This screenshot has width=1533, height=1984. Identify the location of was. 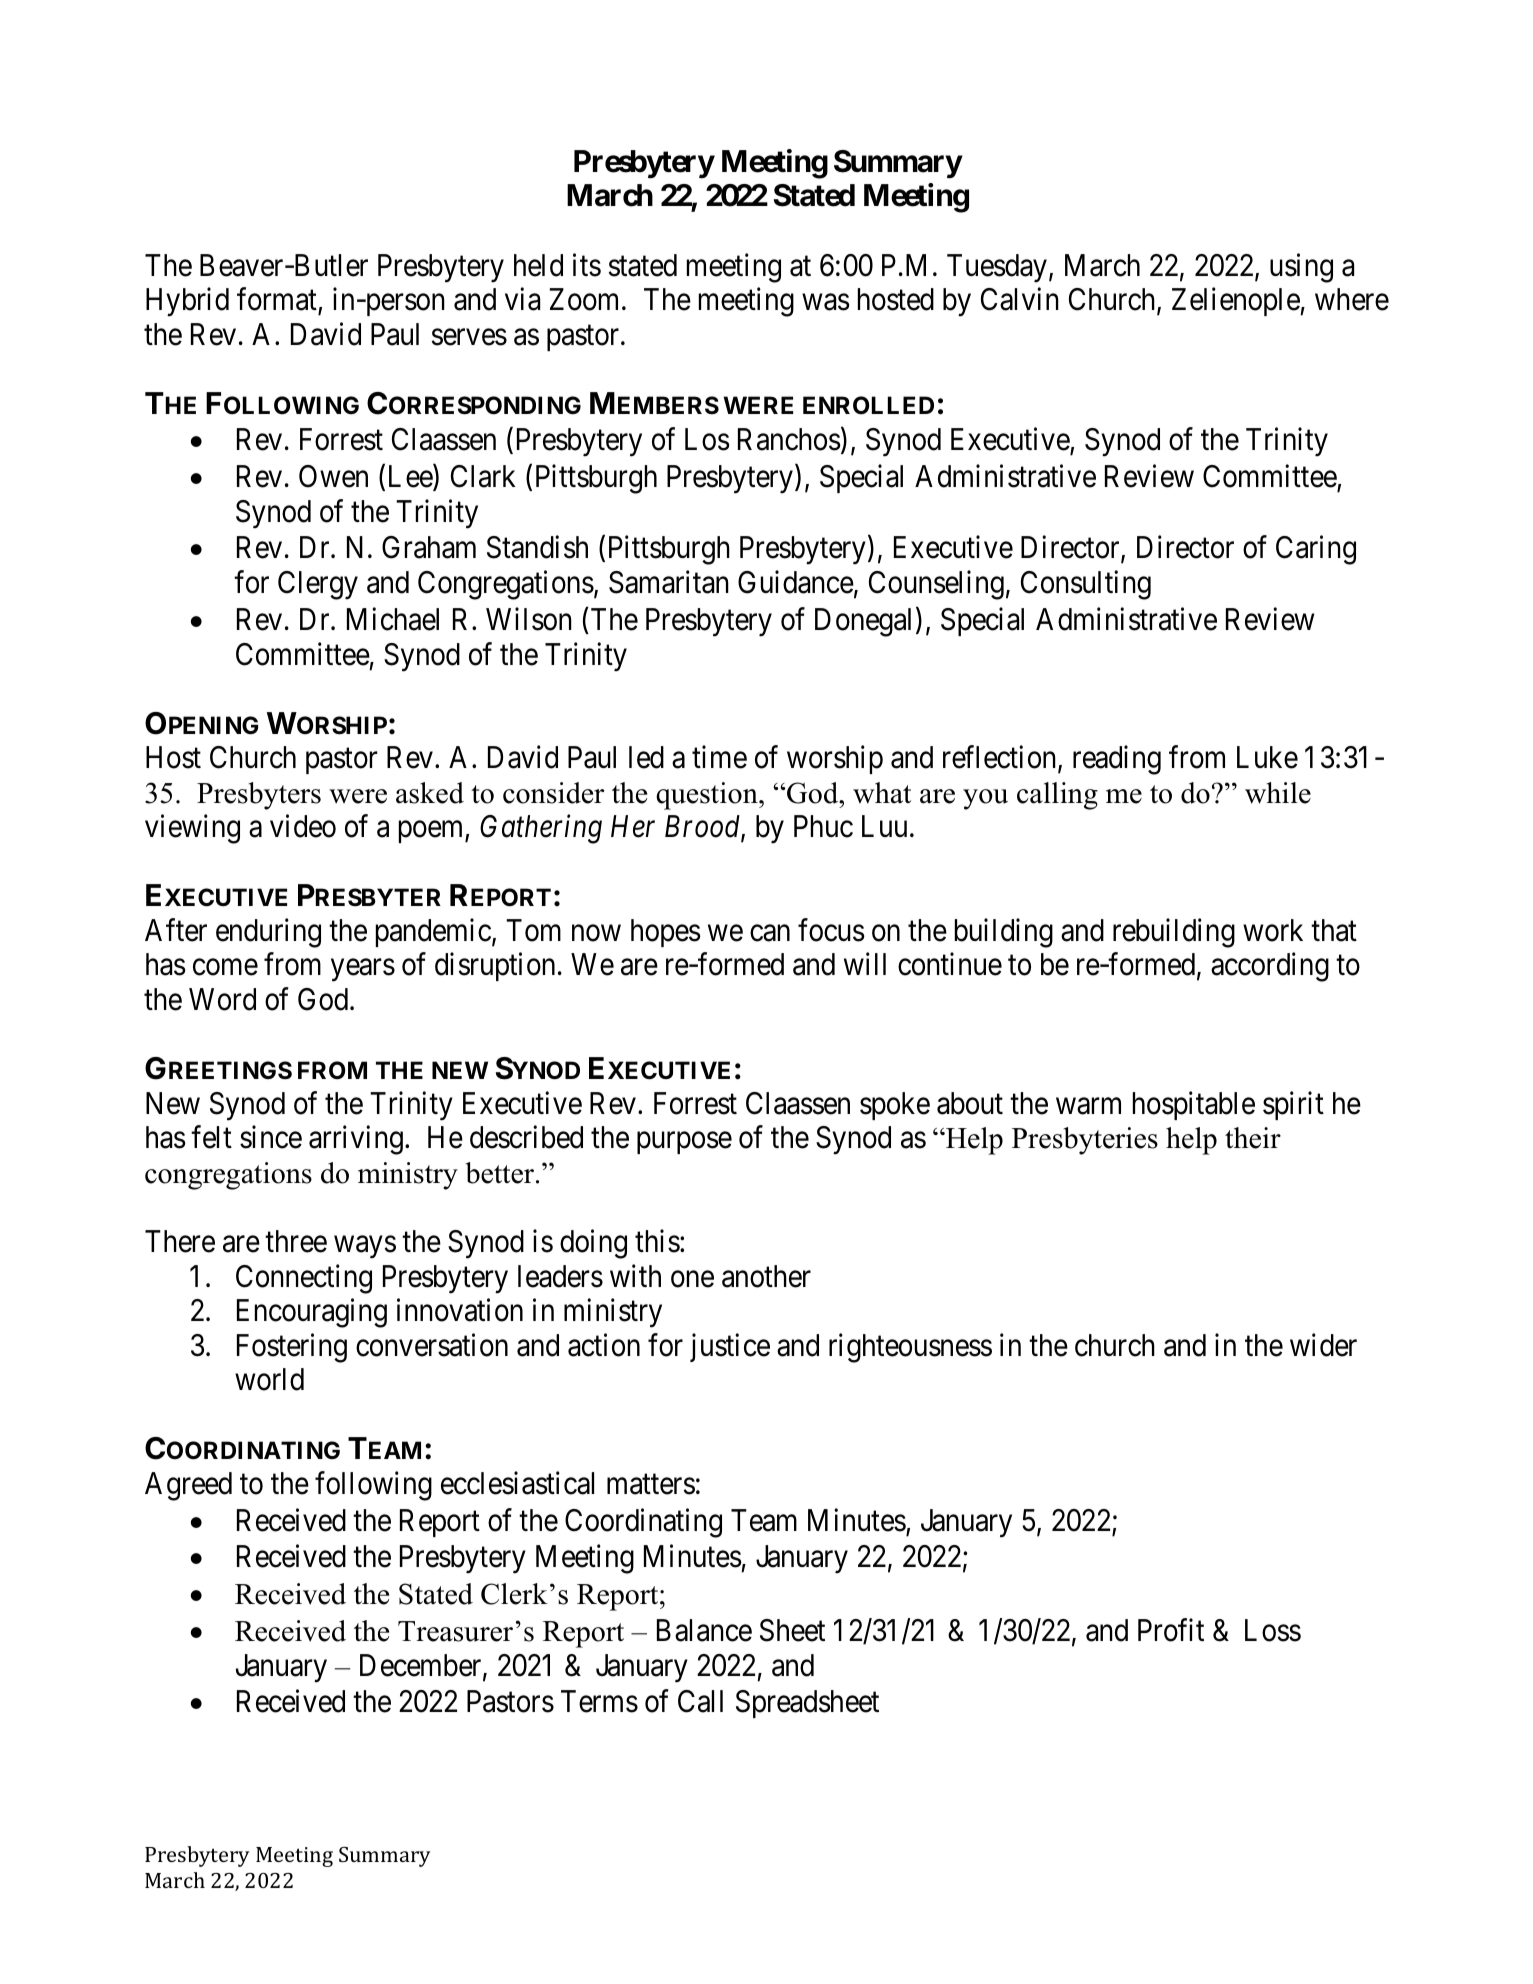
(826, 302).
